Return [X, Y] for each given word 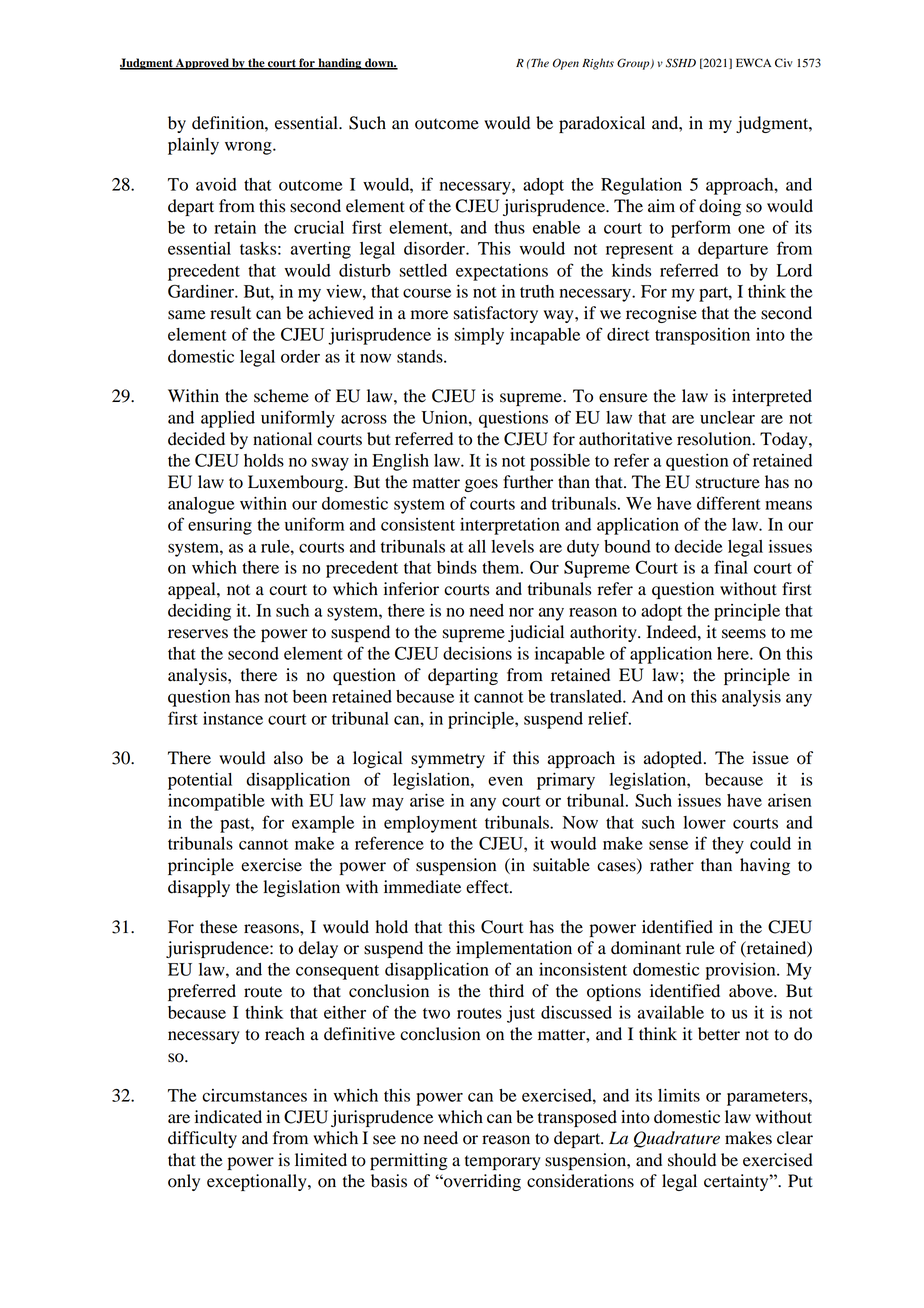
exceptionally [258, 1182]
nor [521, 612]
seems [744, 634]
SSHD [681, 63]
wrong [249, 148]
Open [566, 64]
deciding [199, 612]
